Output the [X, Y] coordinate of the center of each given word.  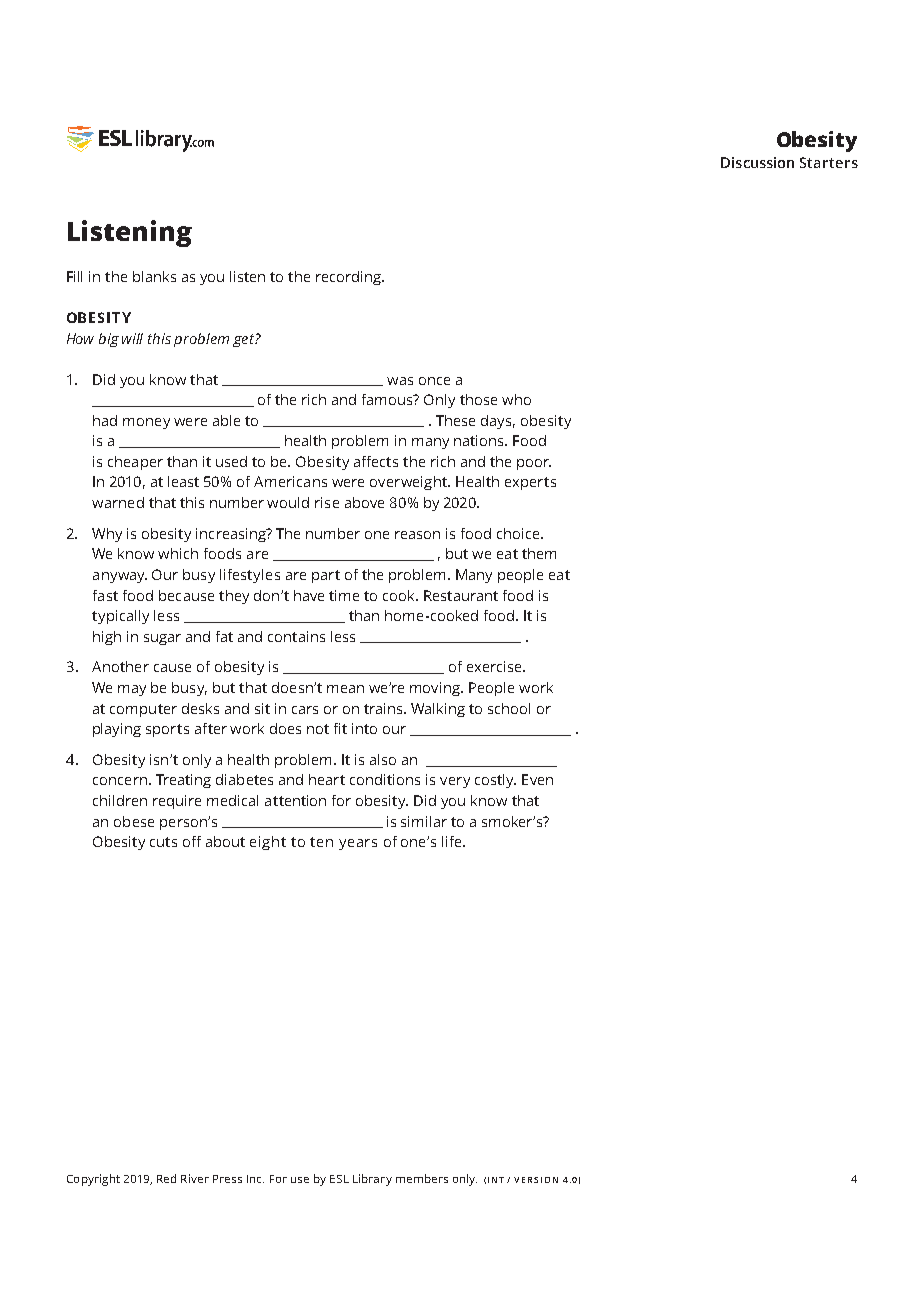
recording [349, 278]
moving [436, 689]
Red [166, 1178]
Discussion [757, 162]
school [509, 708]
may [132, 690]
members [422, 1178]
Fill [74, 276]
